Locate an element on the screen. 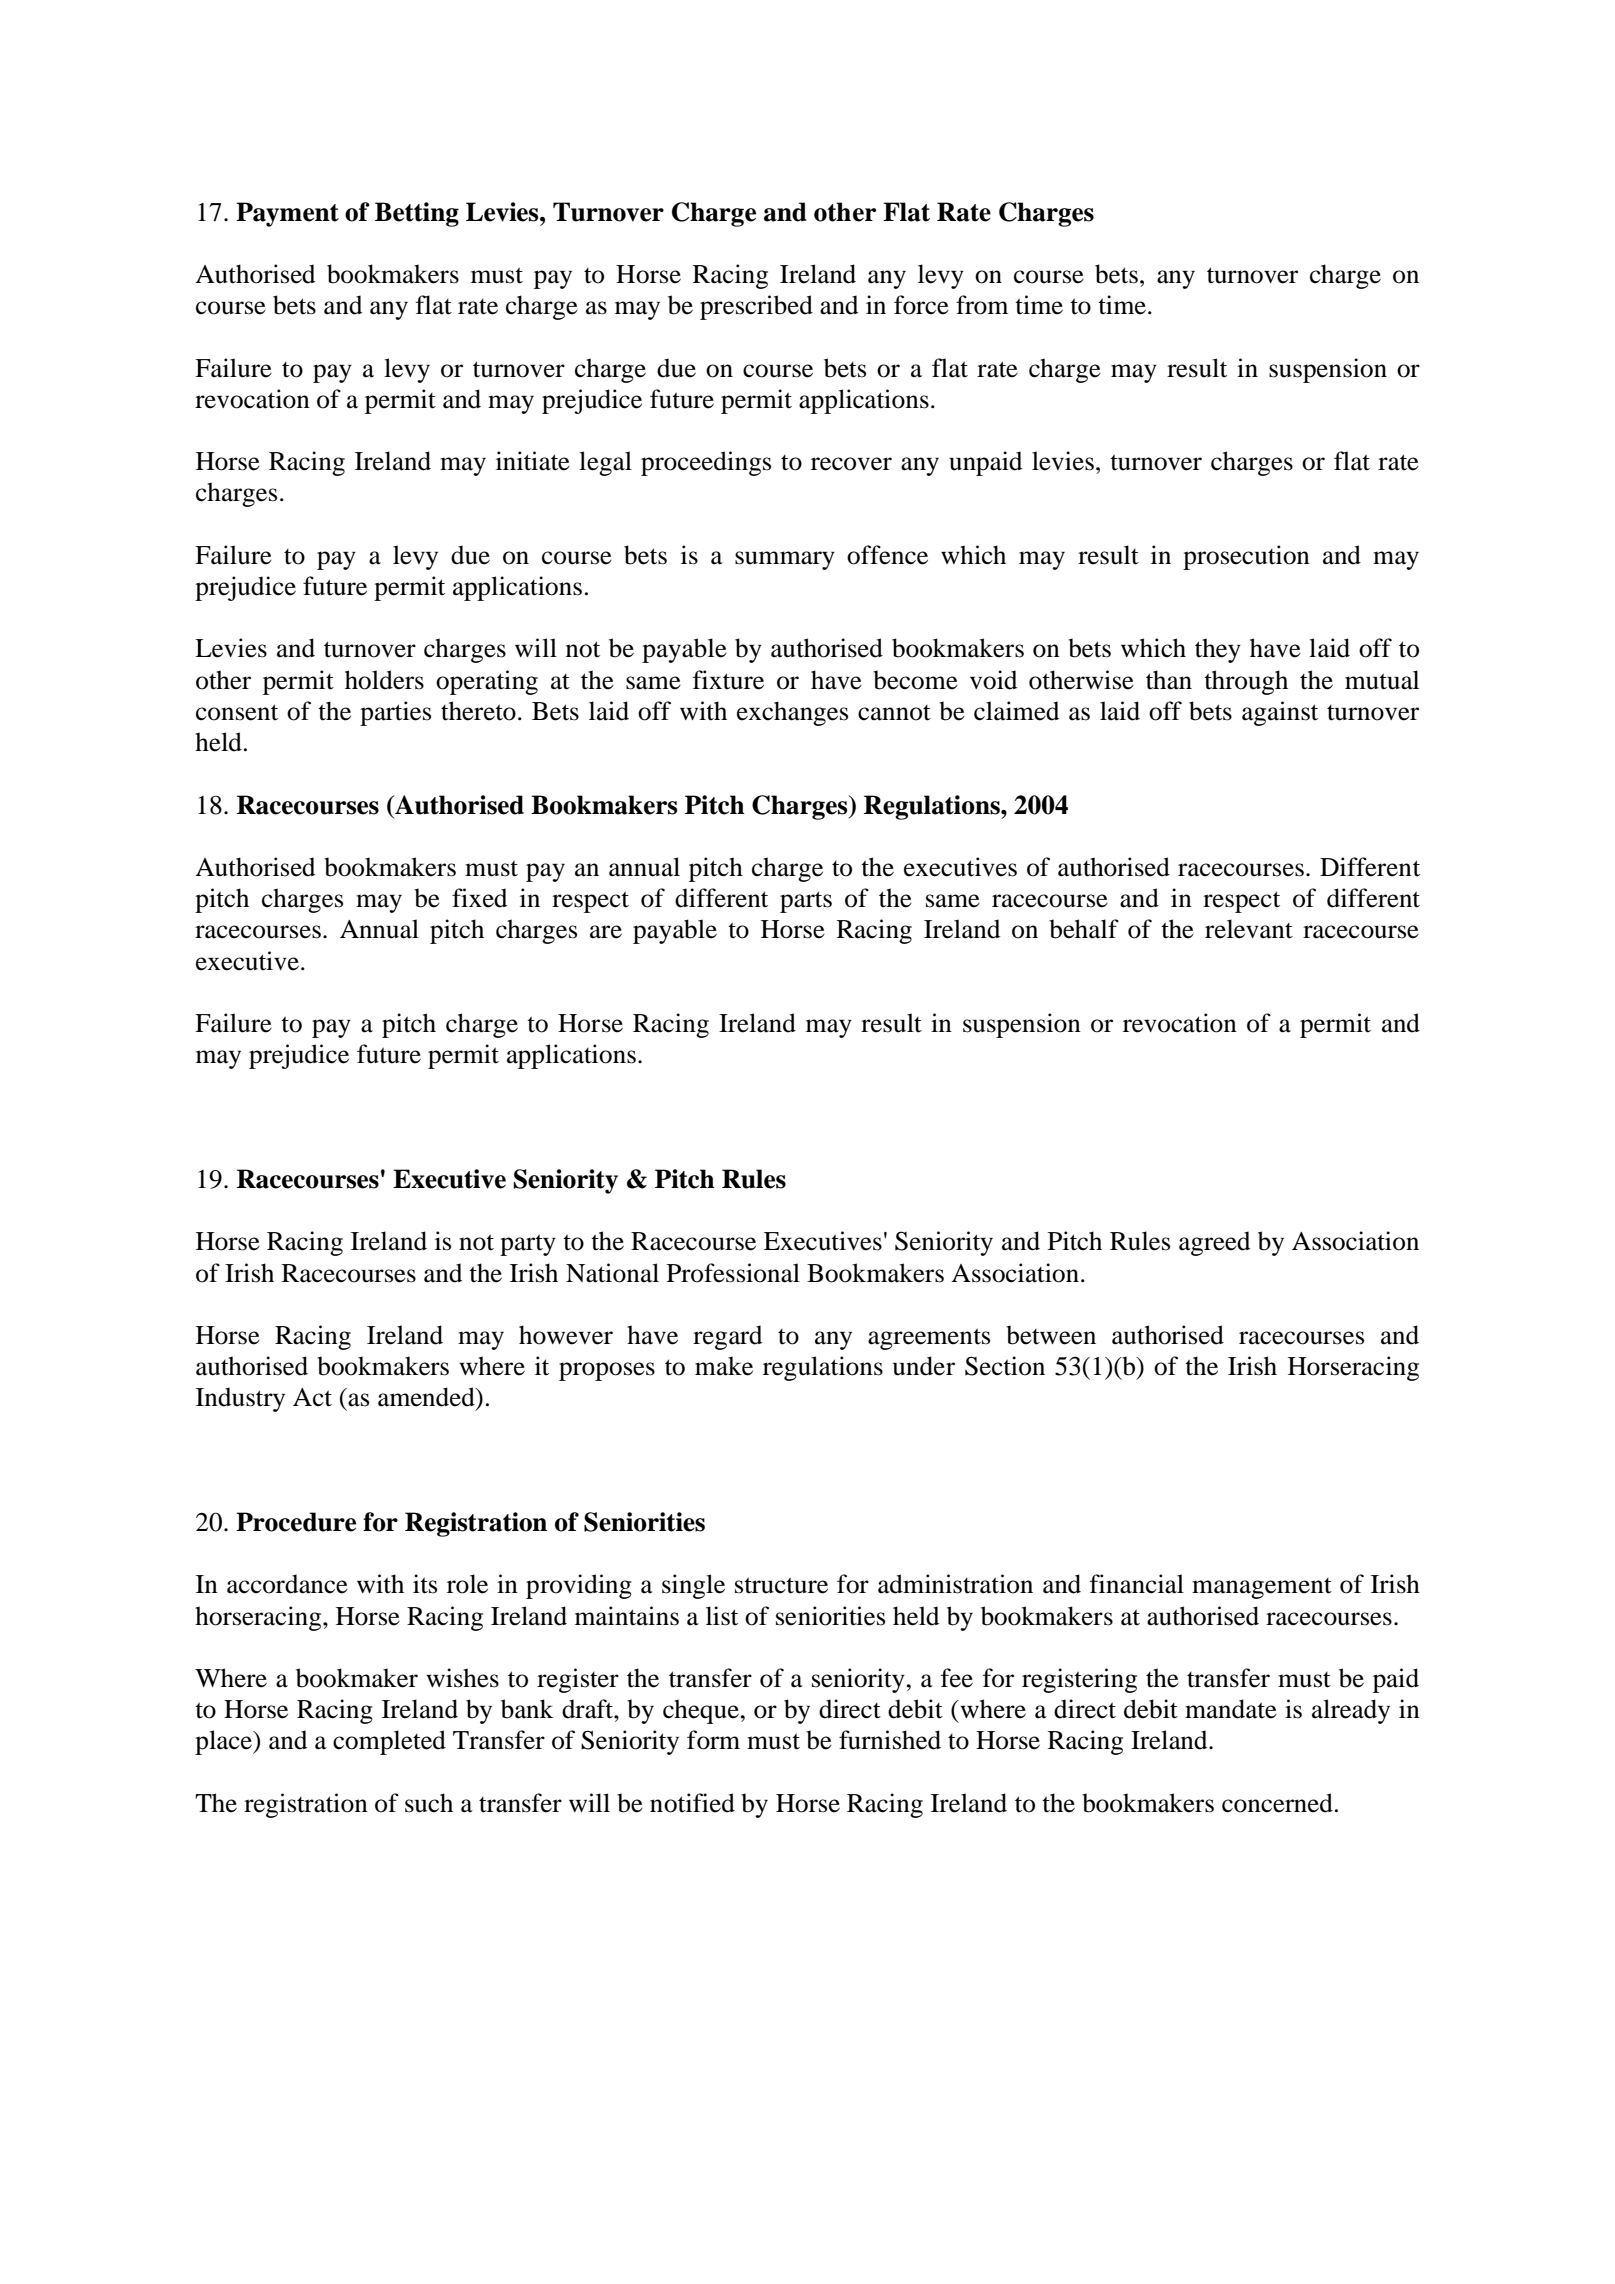  furnished is located at coordinates (890, 1740).
